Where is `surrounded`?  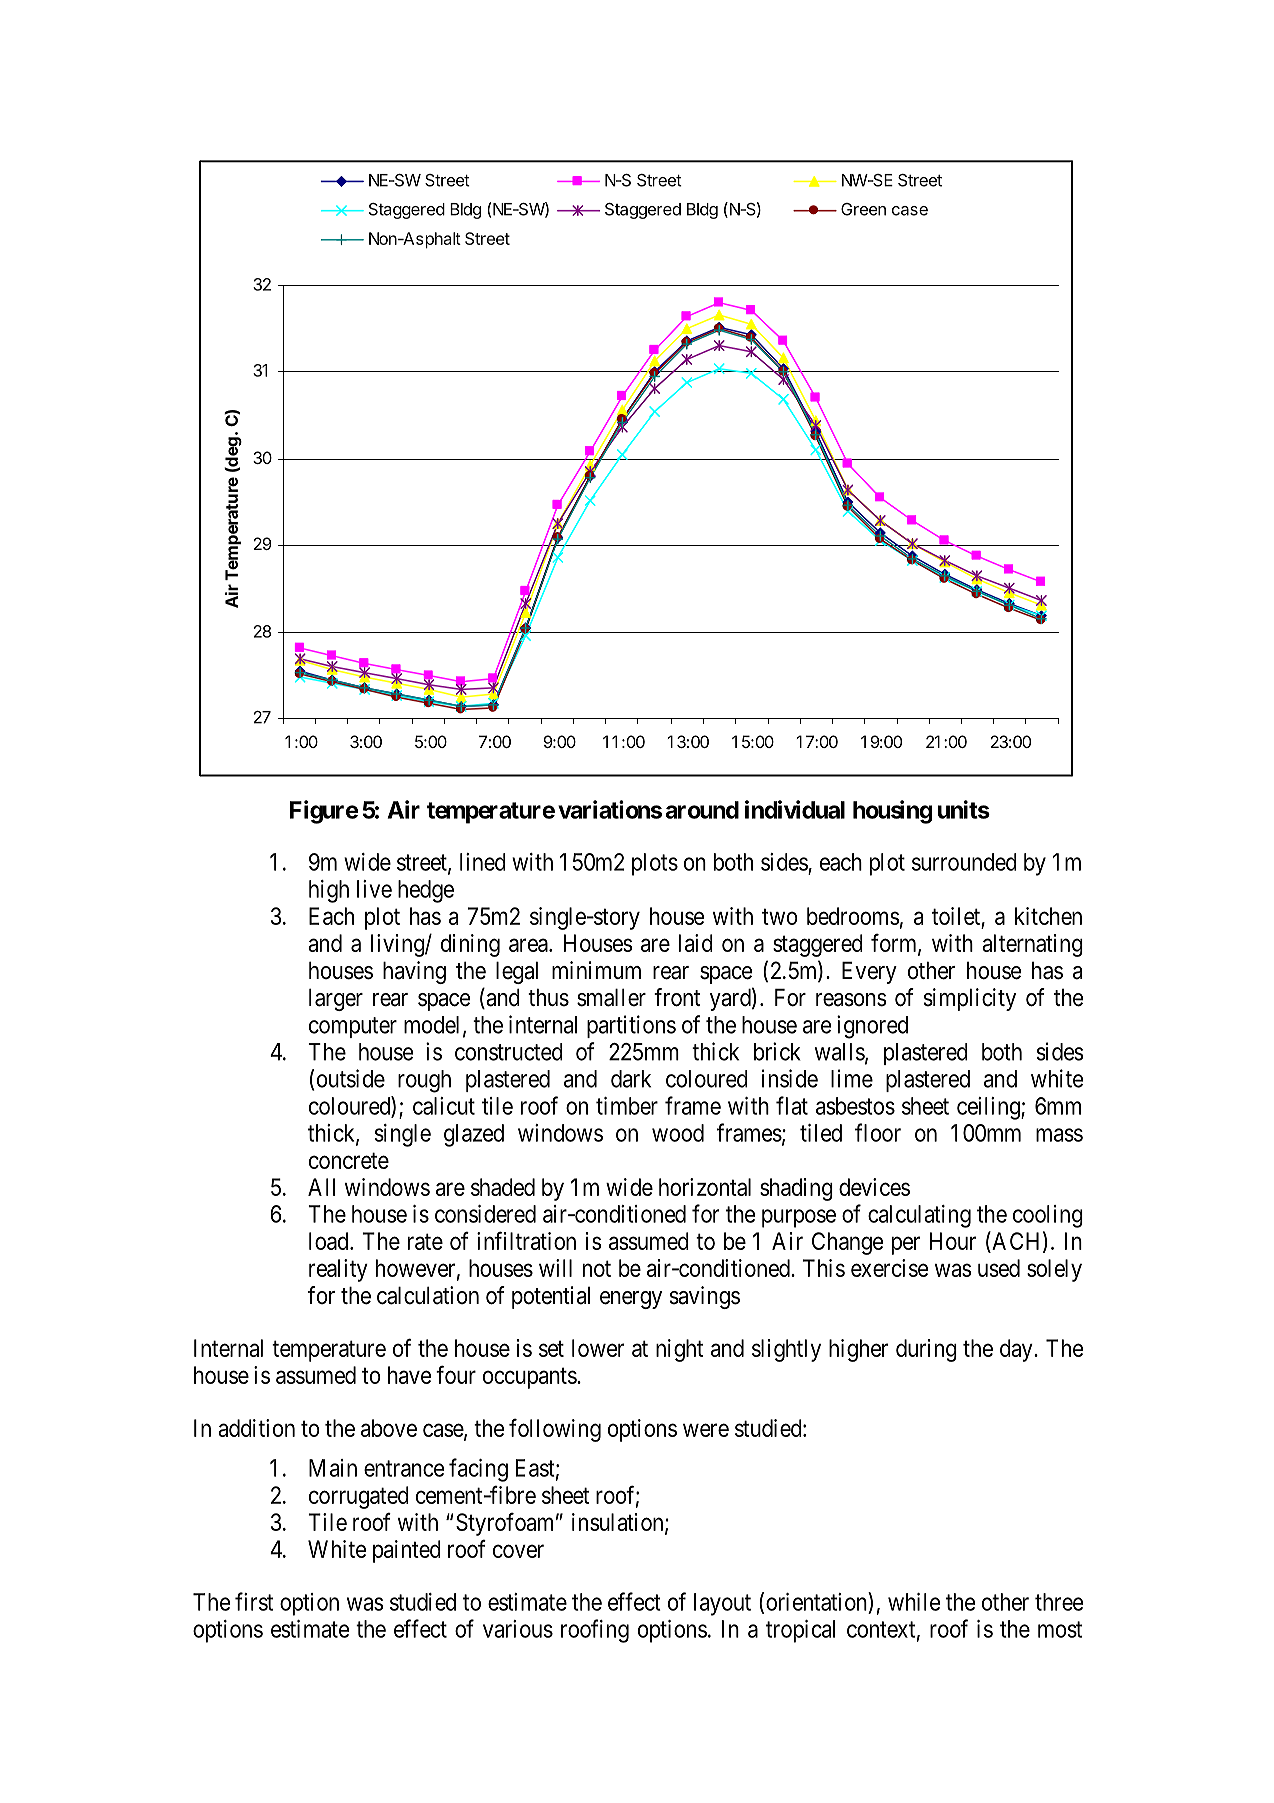 surrounded is located at coordinates (964, 862).
